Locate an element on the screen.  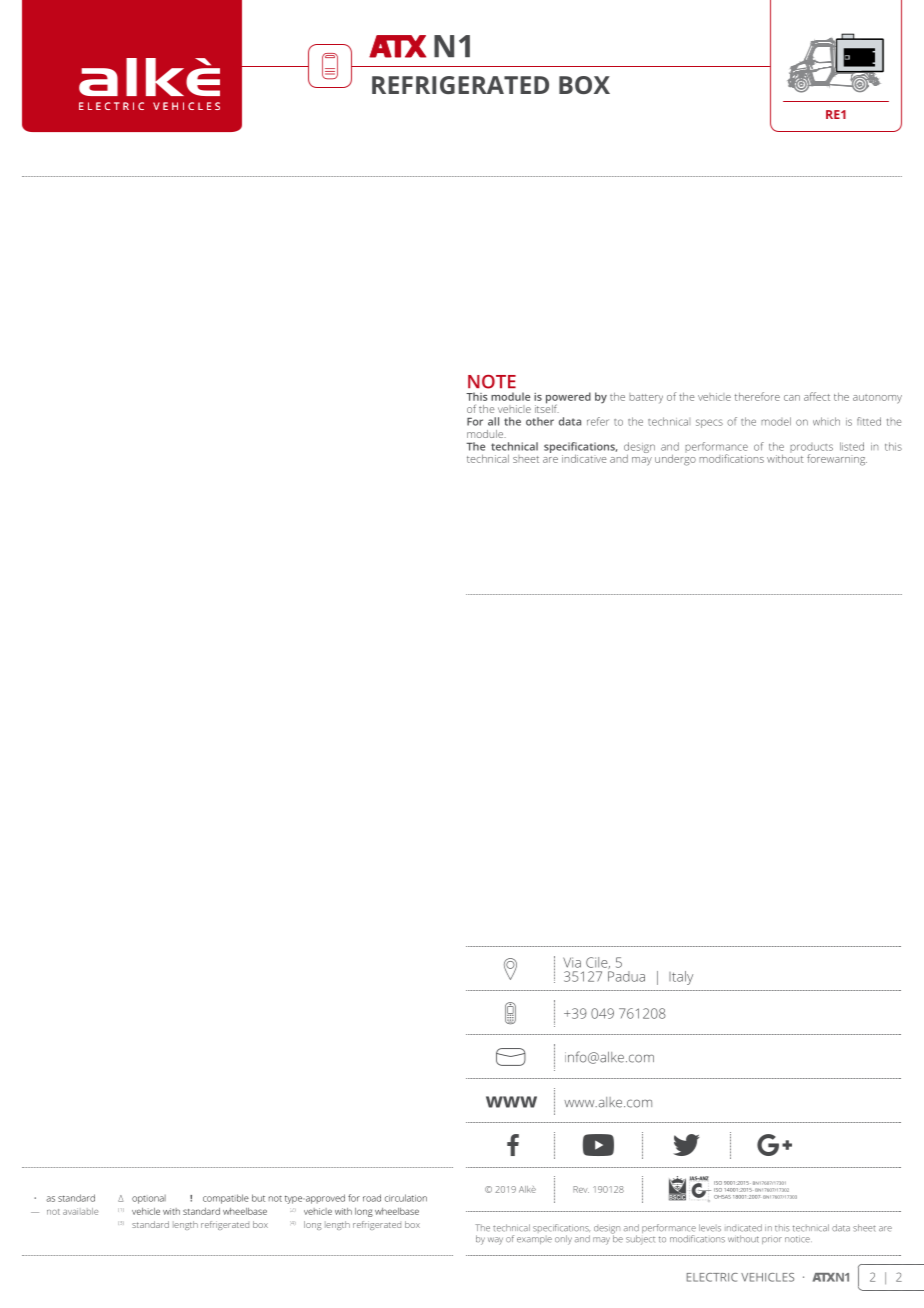
way is located at coordinates (495, 1241).
